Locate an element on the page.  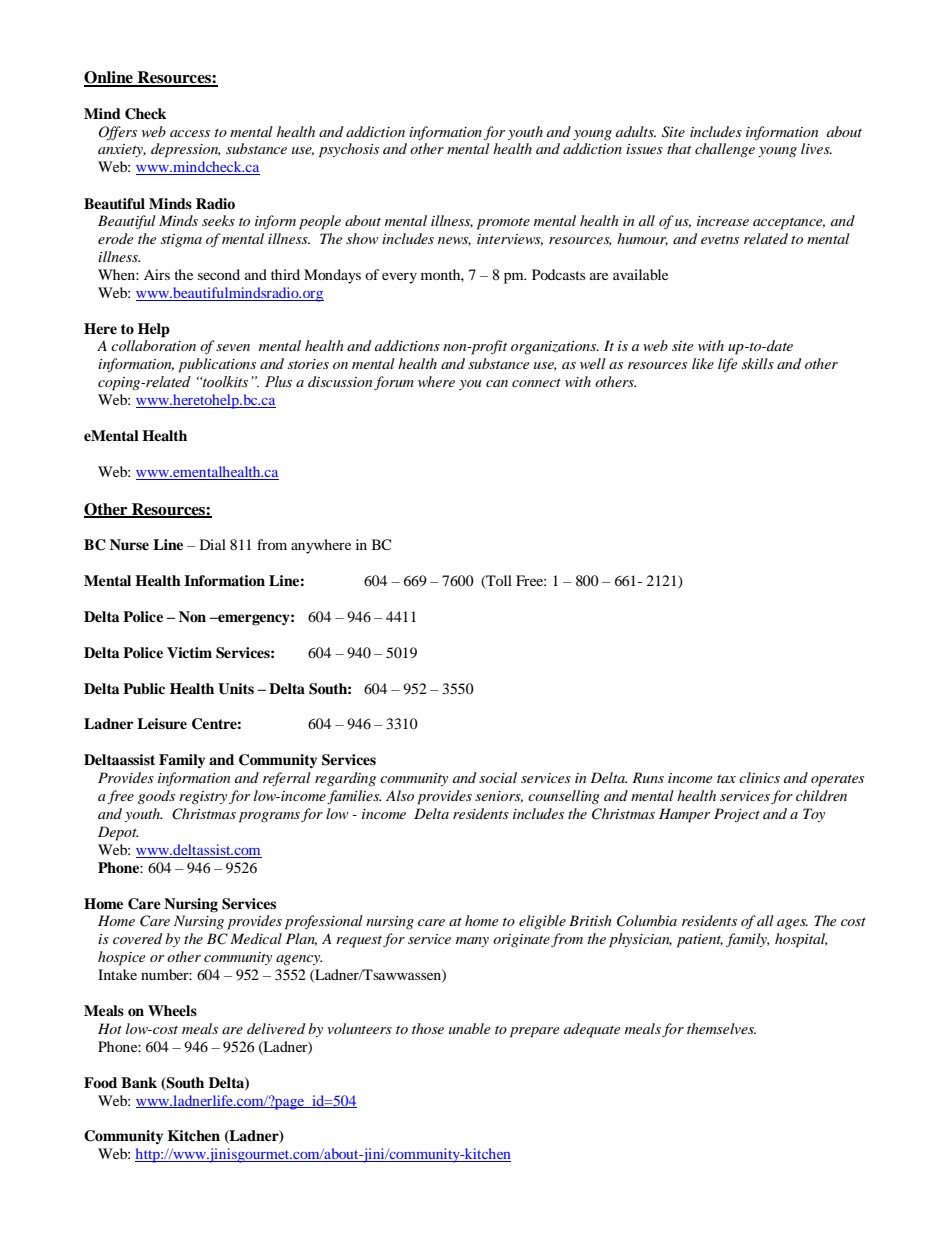
promote is located at coordinates (503, 224).
